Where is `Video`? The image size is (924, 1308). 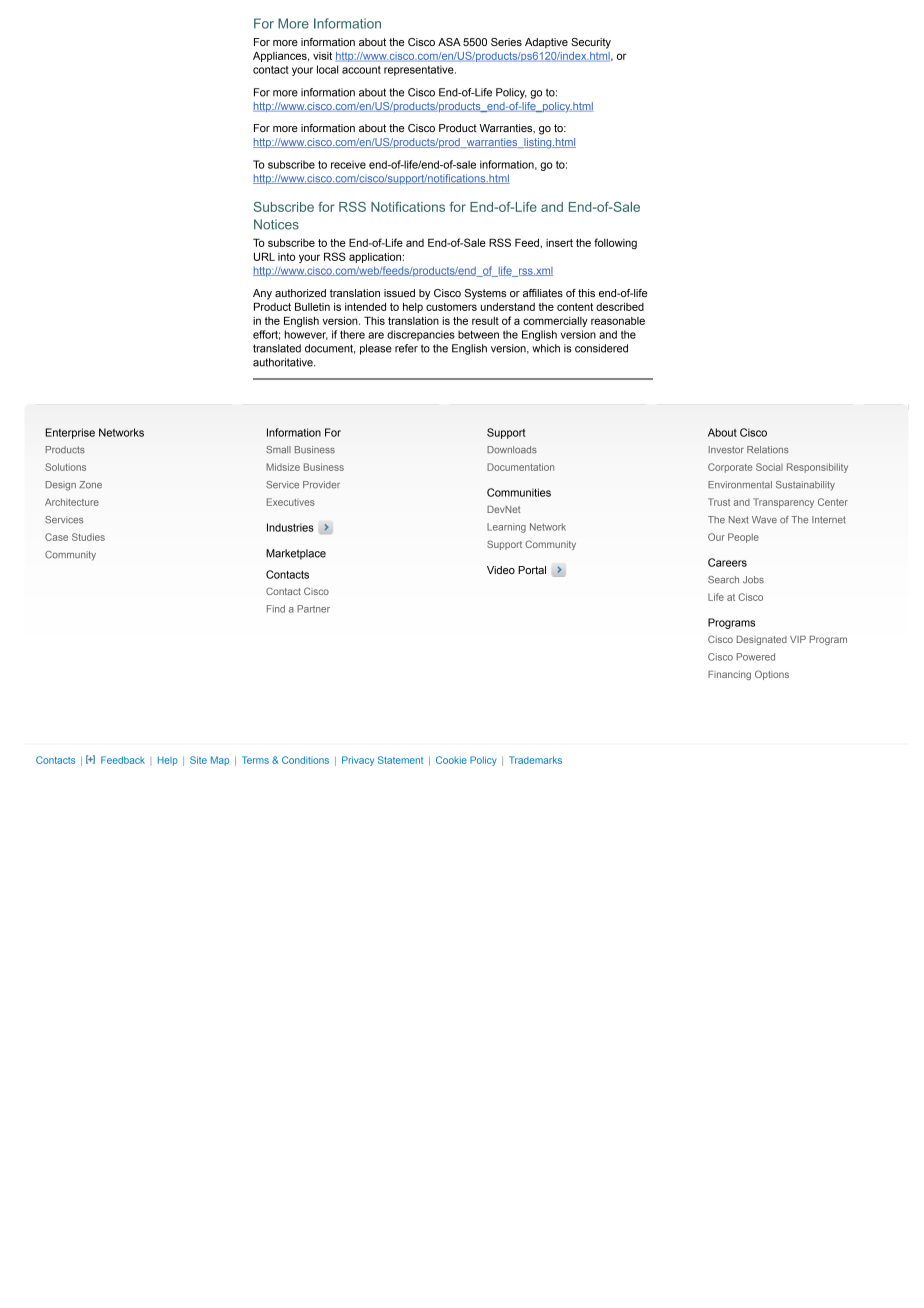 Video is located at coordinates (501, 570).
